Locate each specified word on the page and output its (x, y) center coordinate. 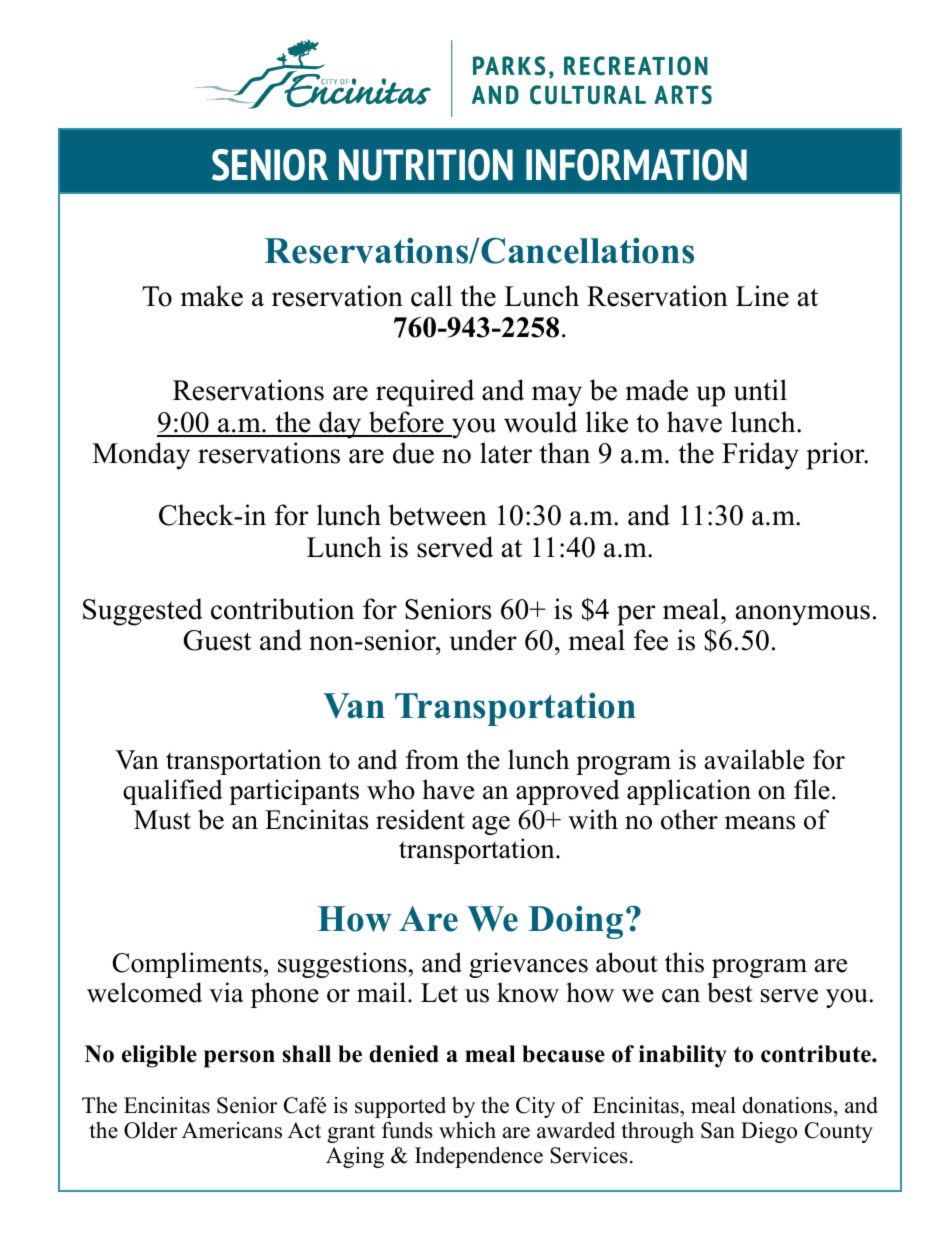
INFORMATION (636, 165)
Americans (232, 1130)
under (483, 640)
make (211, 296)
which (467, 1130)
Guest (218, 640)
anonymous (803, 615)
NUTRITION (426, 165)
